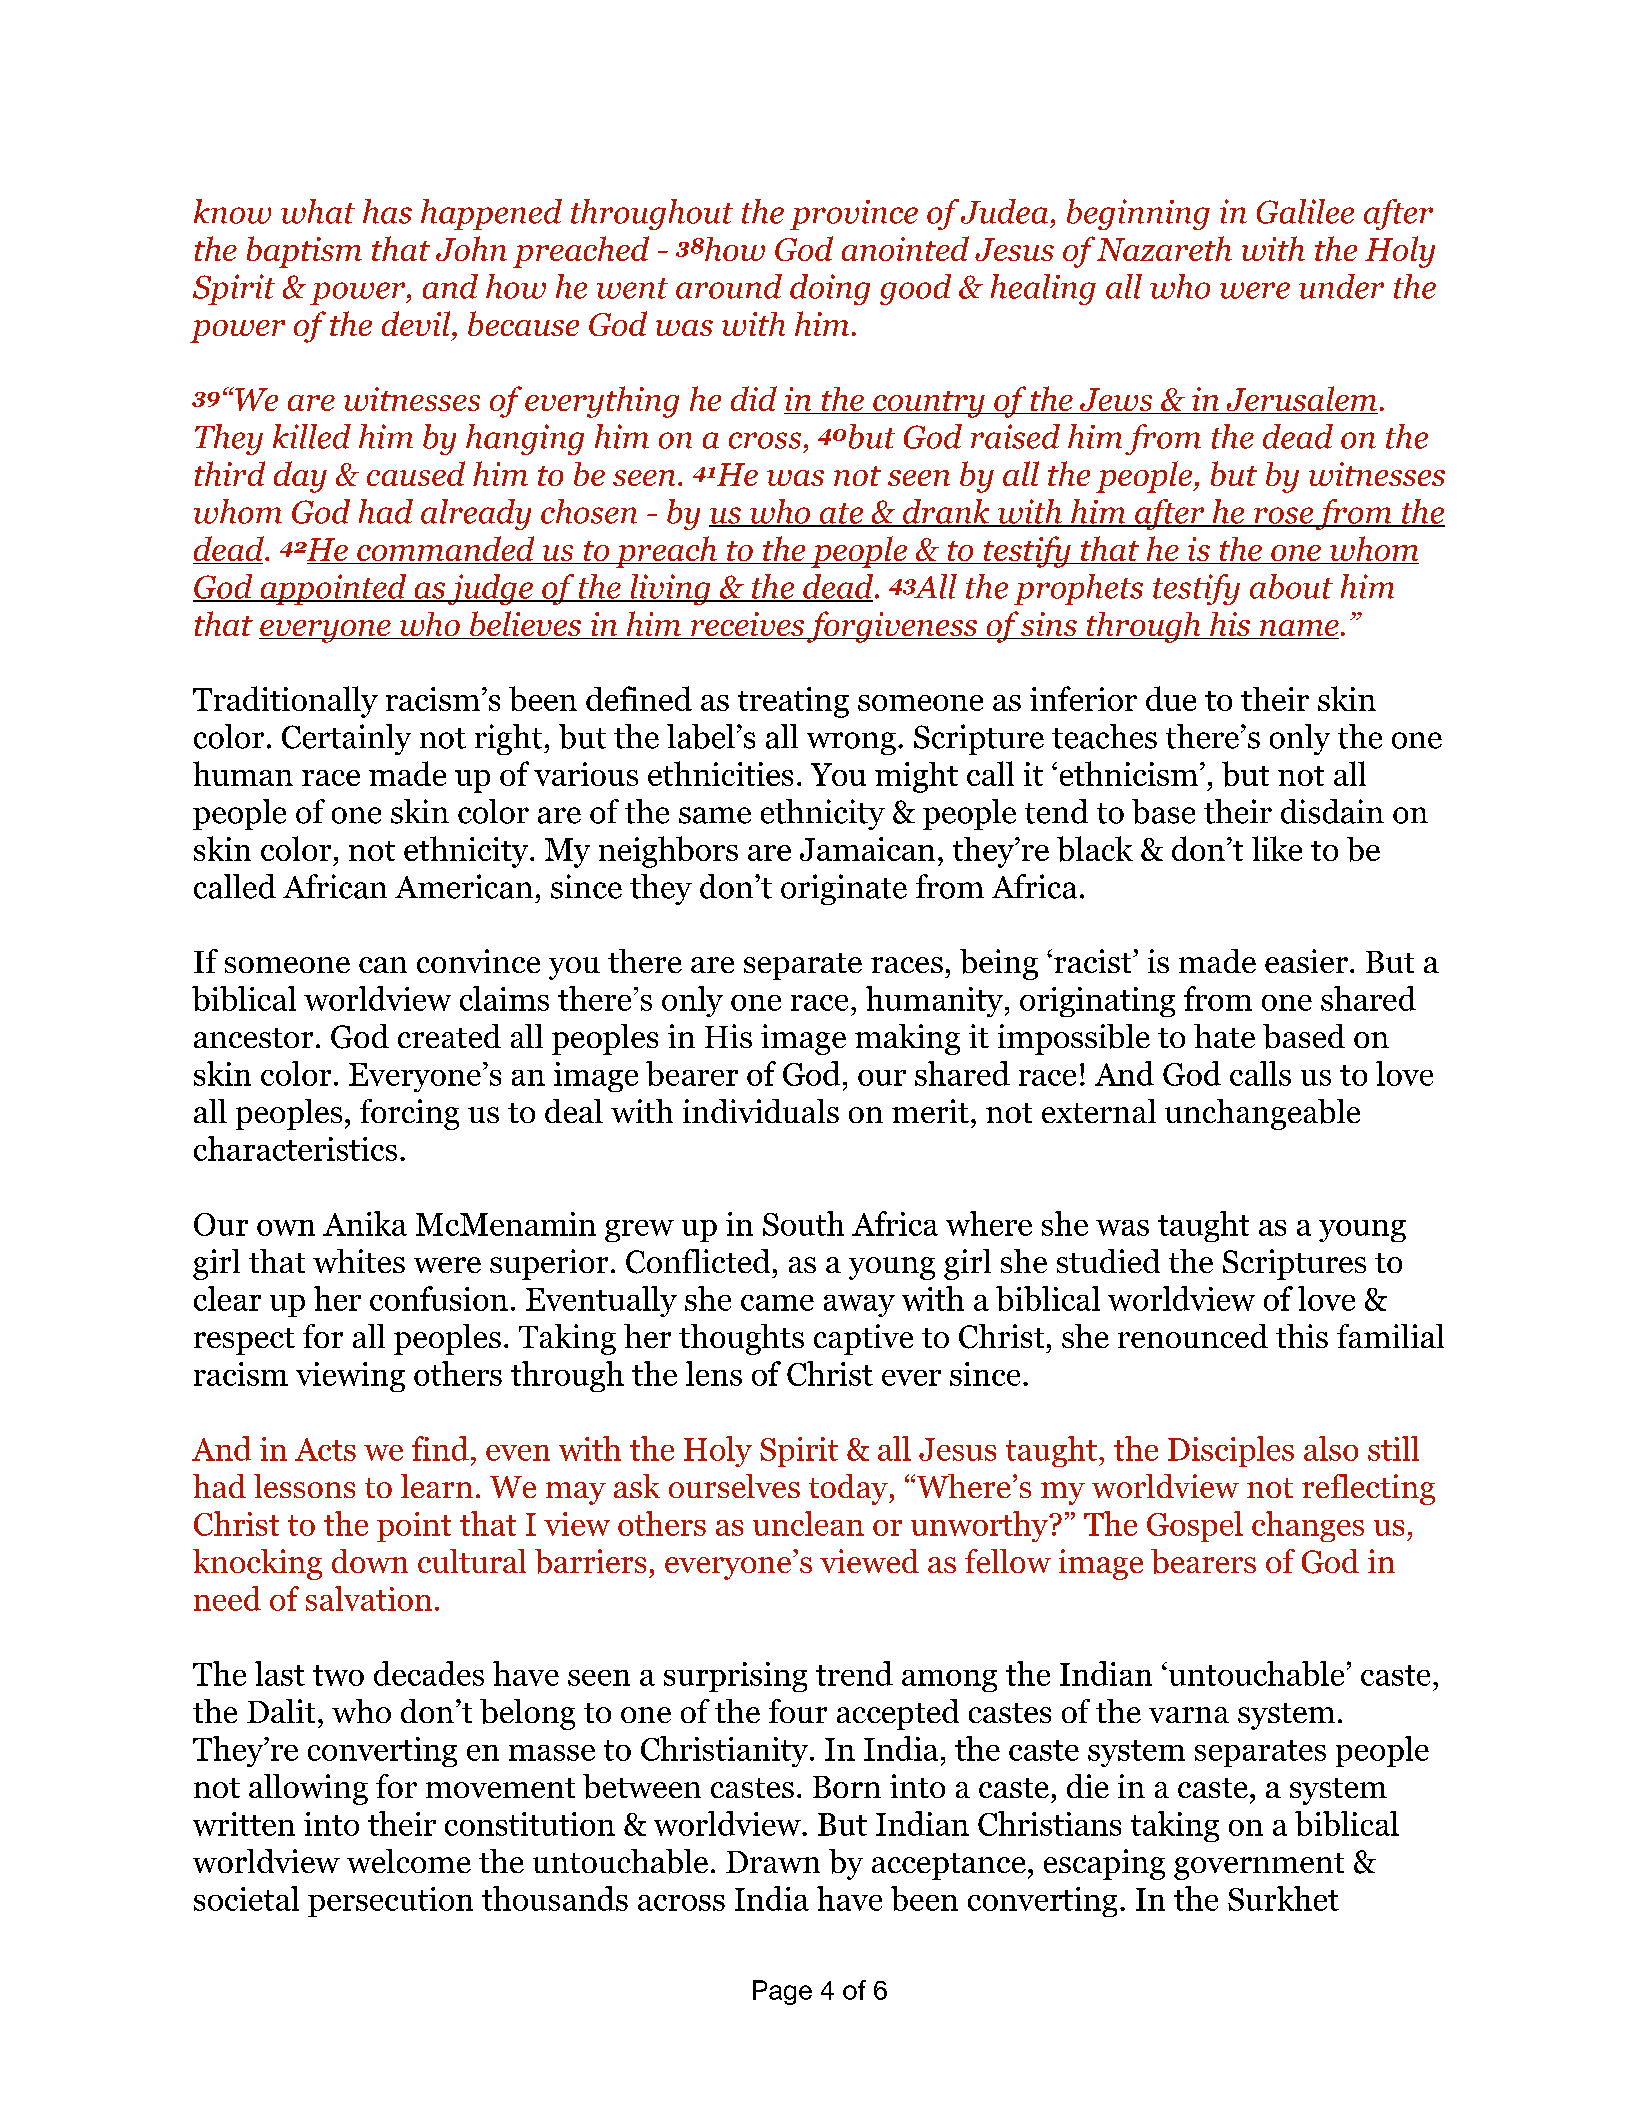 The image size is (1639, 2121). What do you see at coordinates (409, 1114) in the screenshot?
I see `forcing` at bounding box center [409, 1114].
